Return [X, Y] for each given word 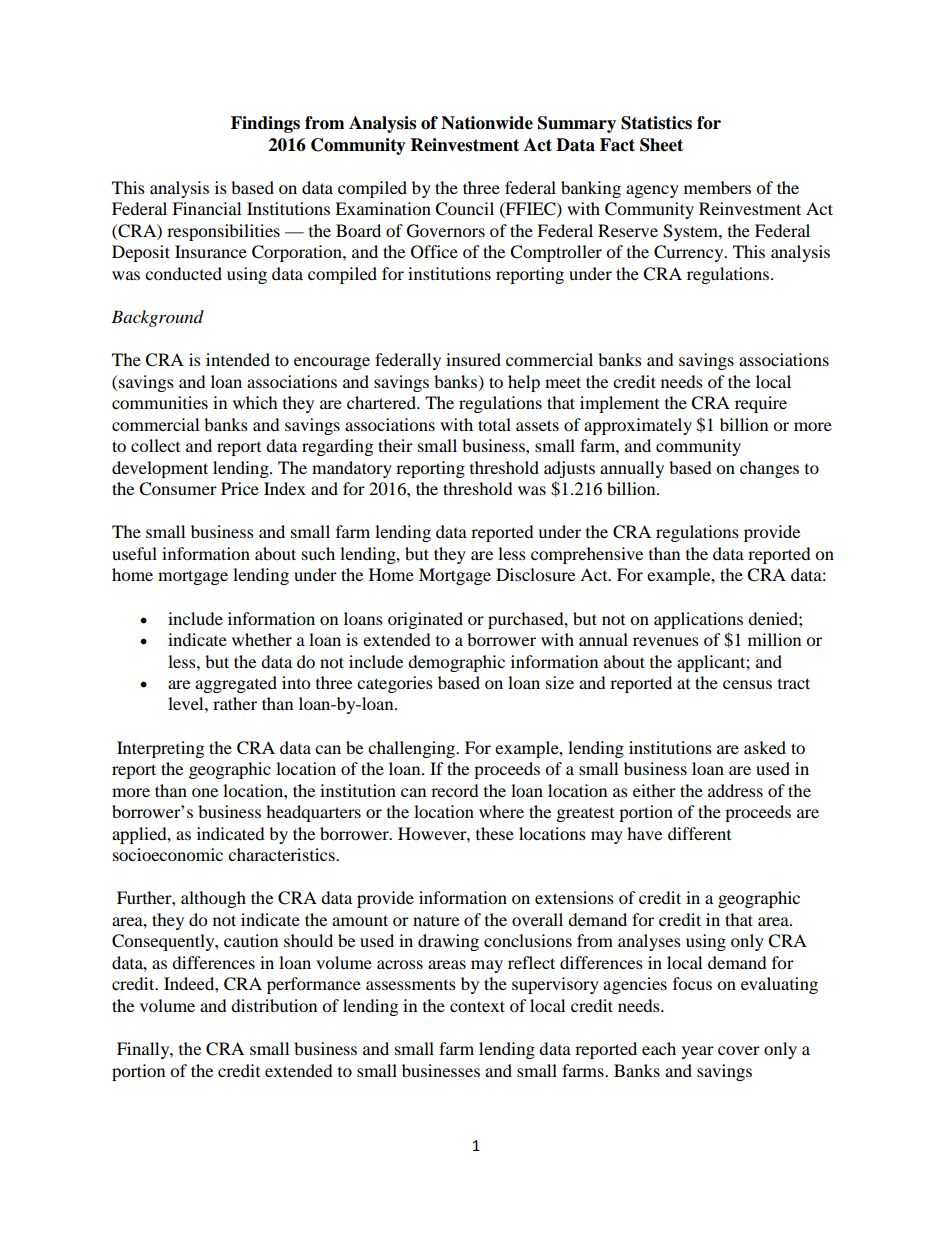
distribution [274, 1005]
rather [235, 703]
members [717, 187]
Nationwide [487, 123]
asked [765, 747]
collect [155, 445]
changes [769, 469]
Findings [265, 124]
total [494, 424]
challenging [413, 749]
